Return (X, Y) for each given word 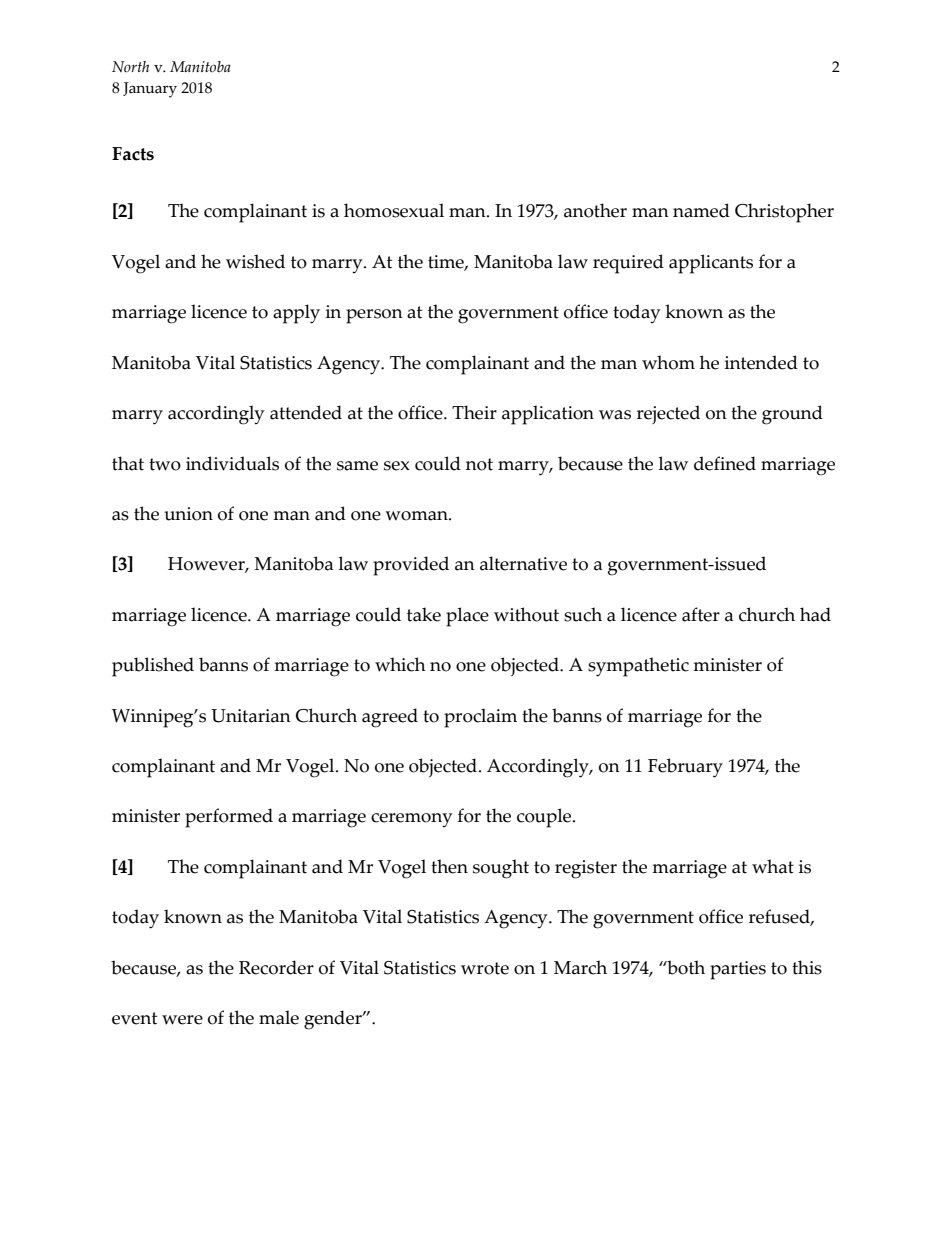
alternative (523, 563)
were (182, 1020)
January (150, 90)
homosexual (394, 210)
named (701, 210)
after (701, 614)
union (188, 514)
